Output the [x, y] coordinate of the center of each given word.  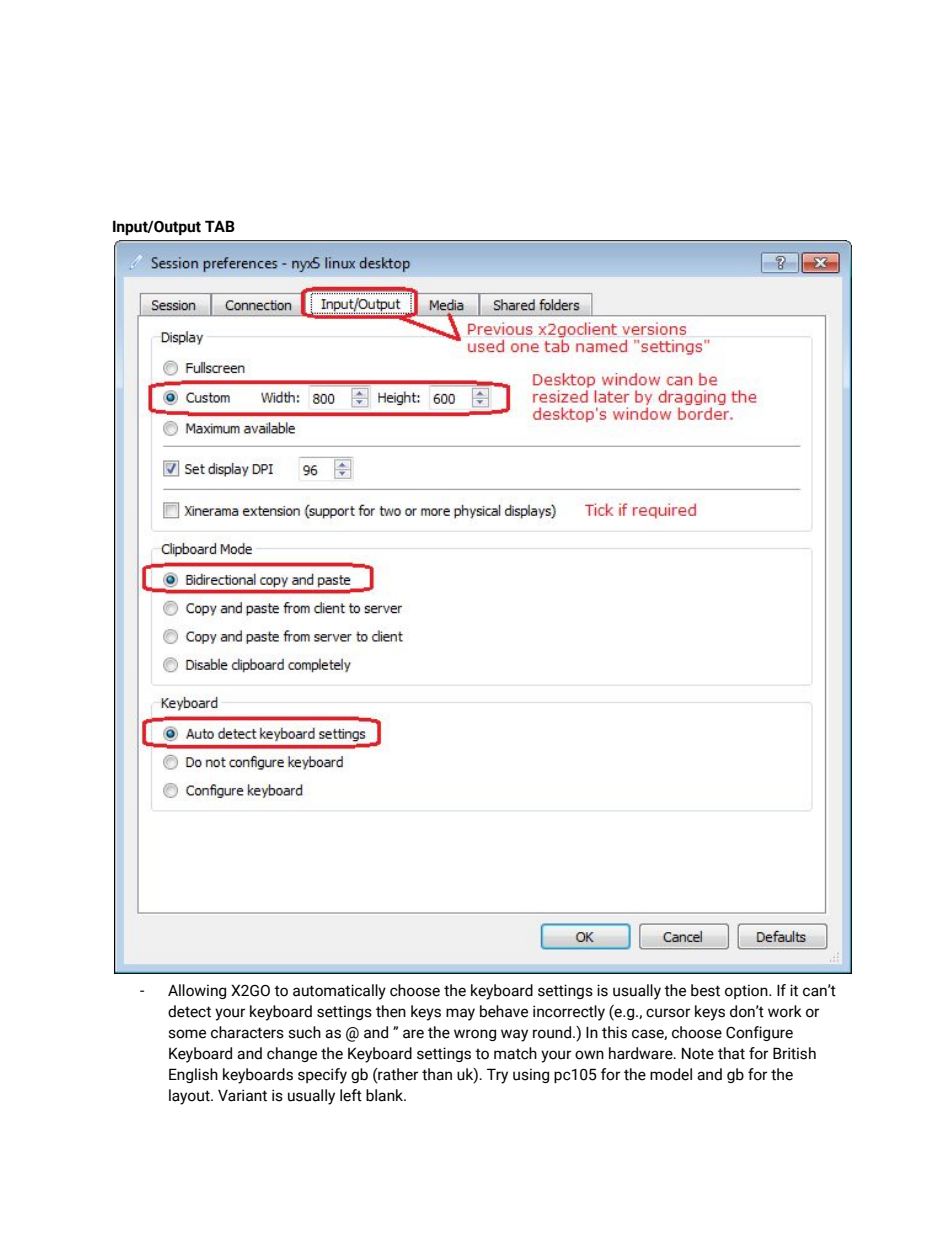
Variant [242, 1095]
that [731, 1053]
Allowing [197, 991]
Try [497, 1076]
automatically [339, 992]
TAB [220, 226]
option [747, 991]
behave [504, 1011]
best [705, 990]
